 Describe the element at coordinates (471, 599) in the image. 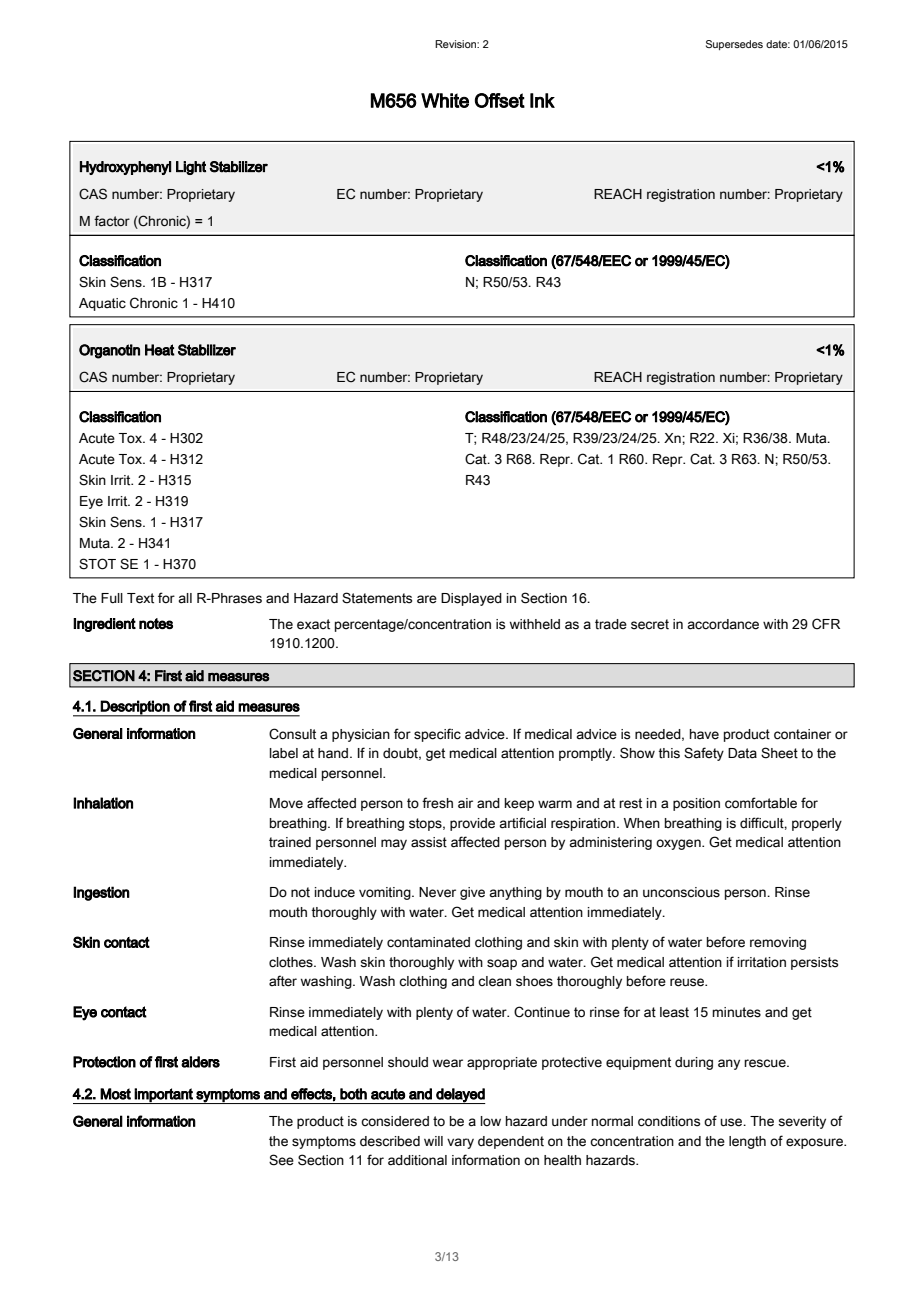

I see `Displayed` at that location.
